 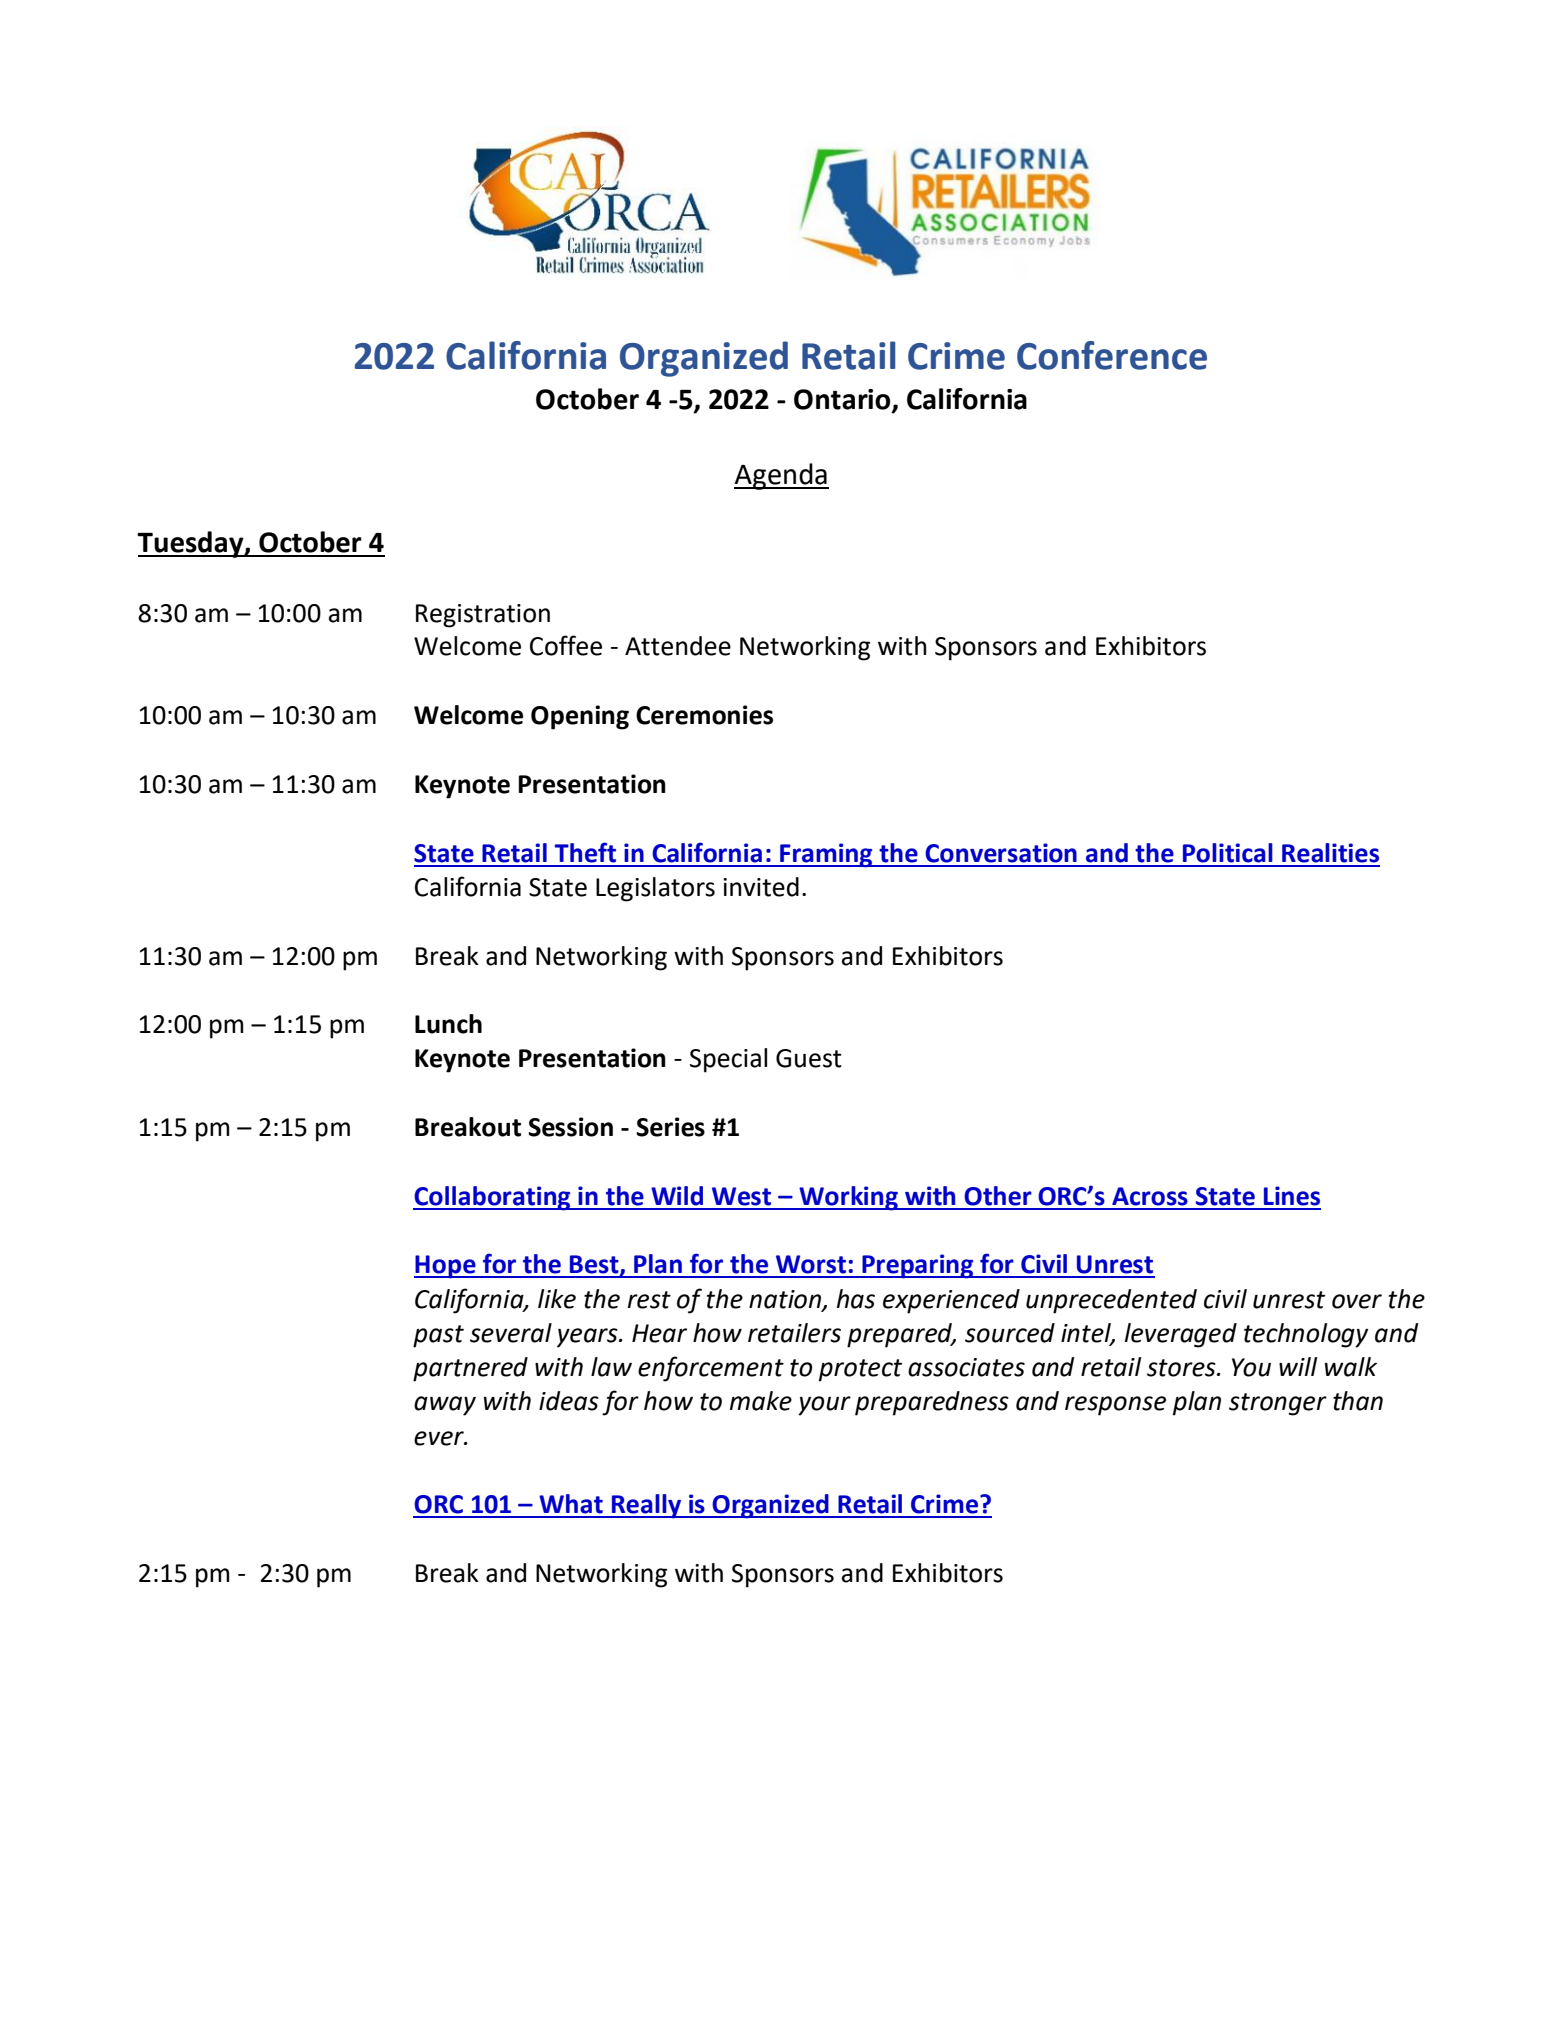 I want to click on Really, so click(x=646, y=1506).
